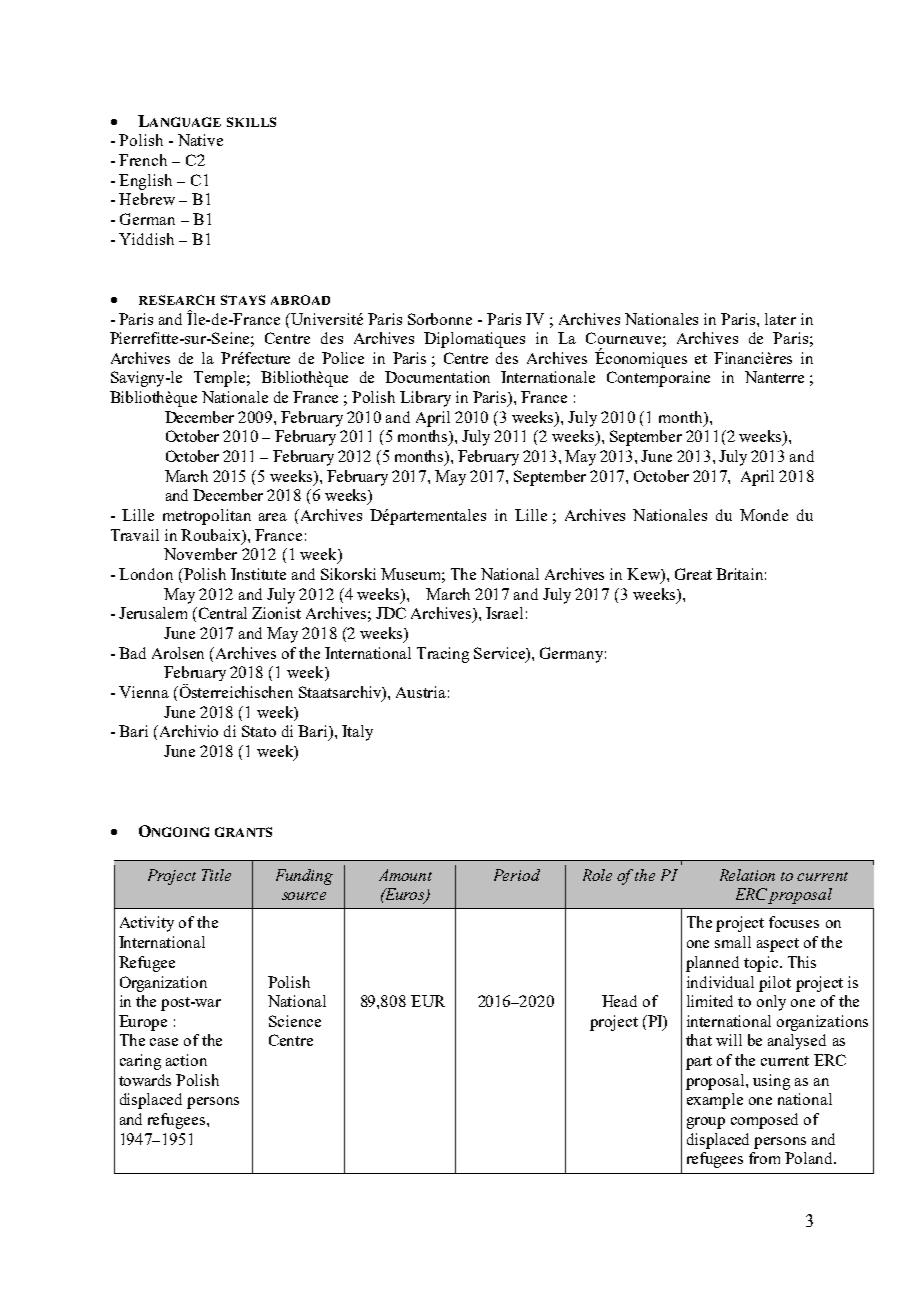 The image size is (924, 1308). Describe the element at coordinates (693, 574) in the screenshot. I see `Great` at that location.
